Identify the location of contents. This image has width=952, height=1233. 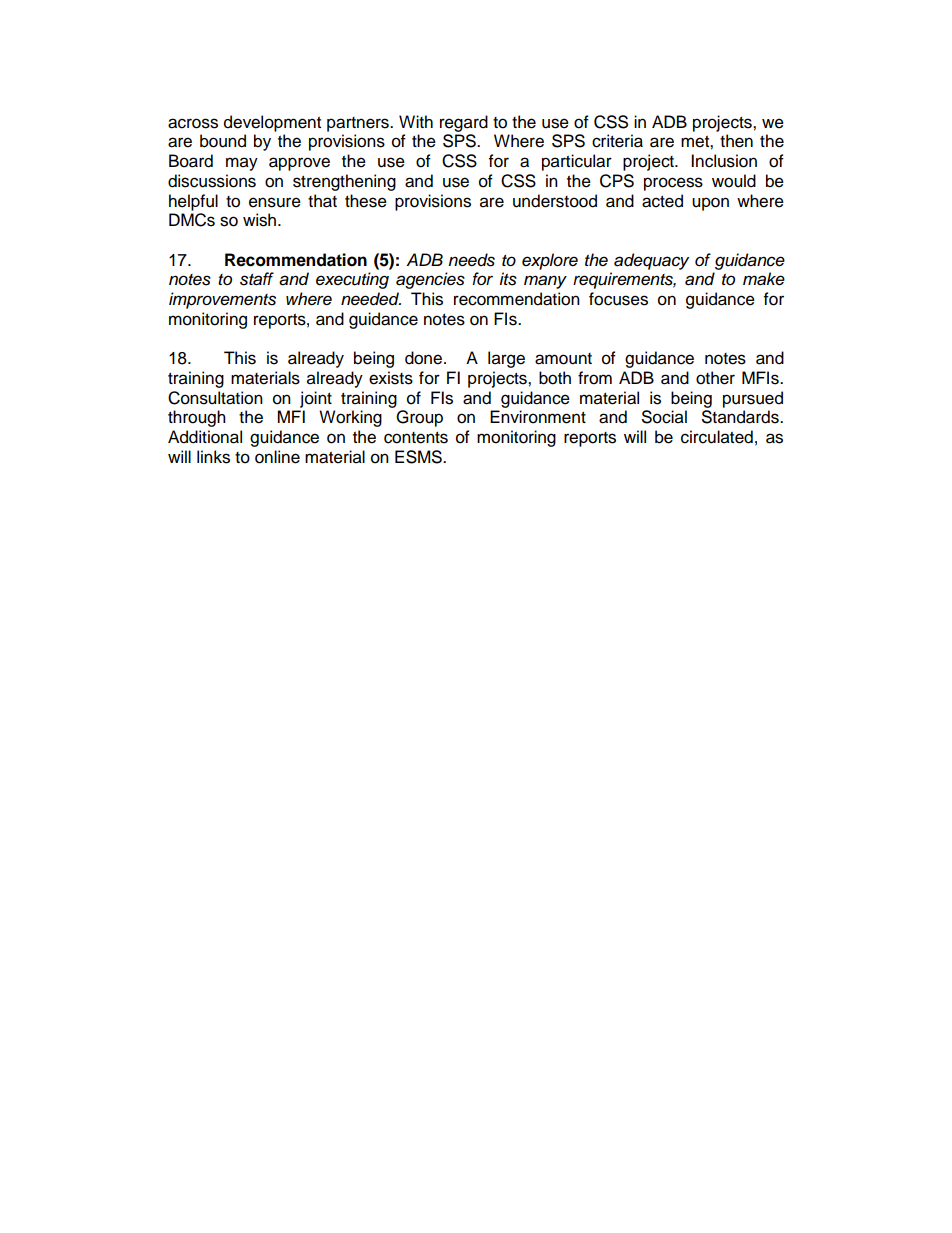
(416, 438).
